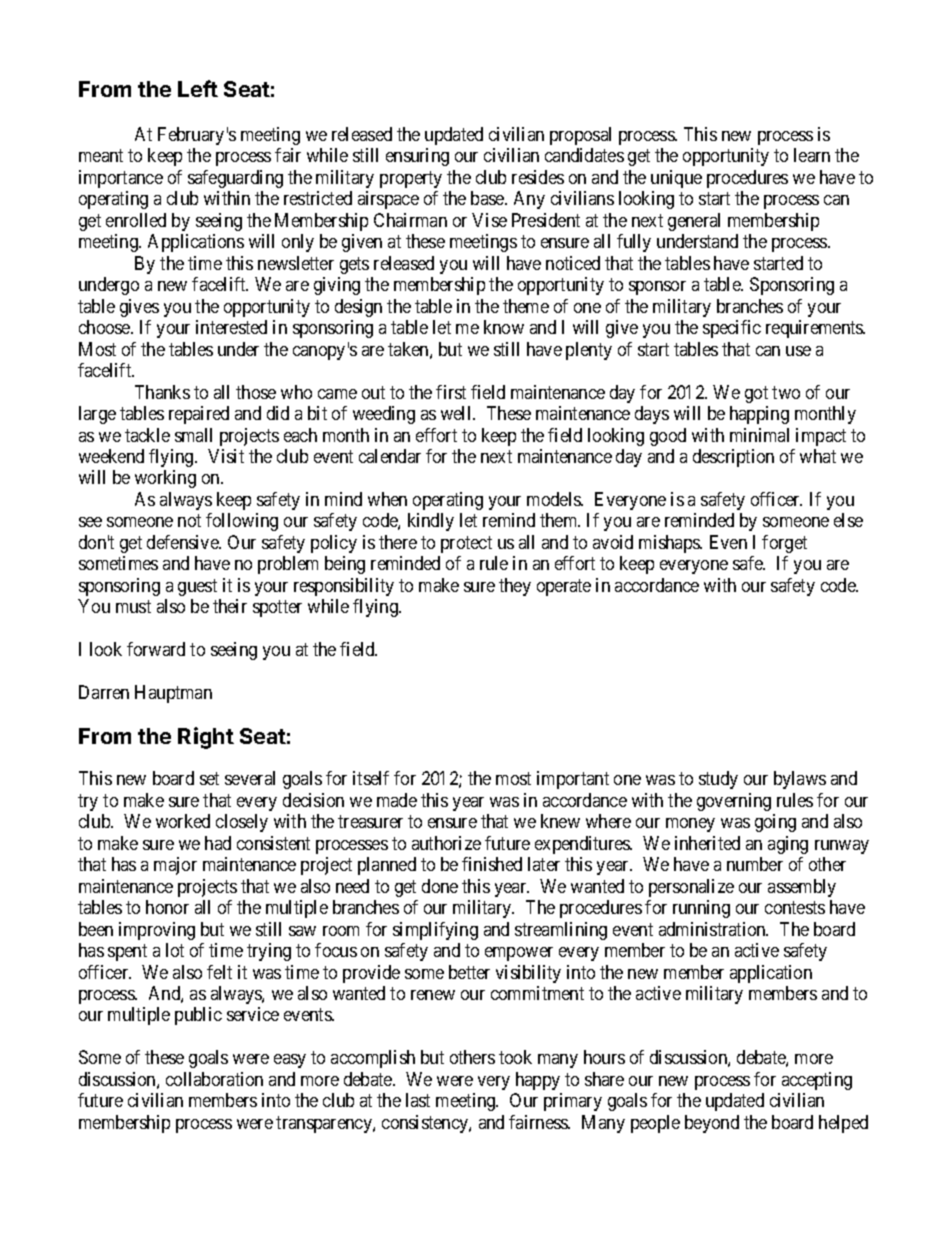  Describe the element at coordinates (812, 155) in the screenshot. I see `learn` at that location.
